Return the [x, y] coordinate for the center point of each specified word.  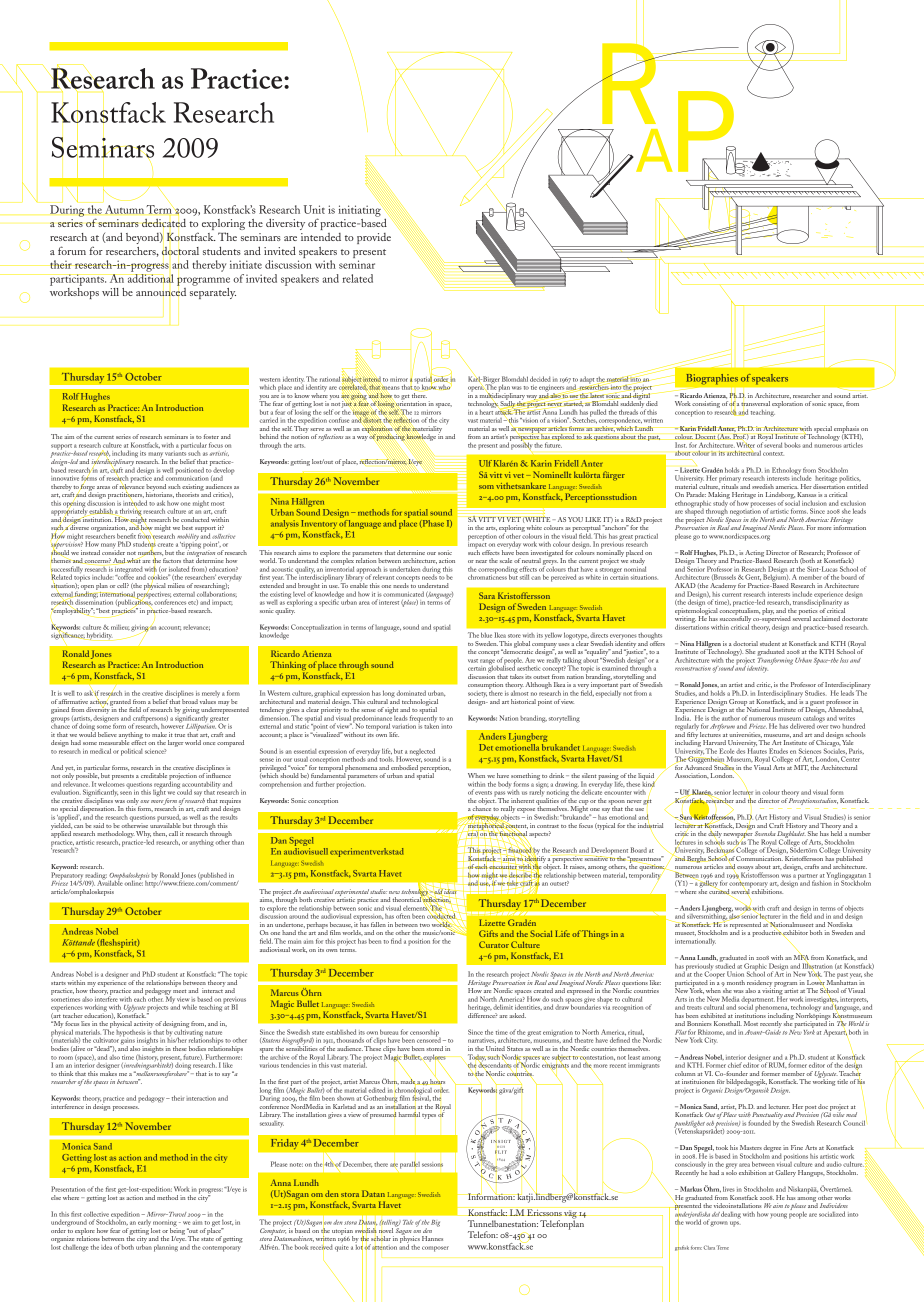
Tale [408, 1222]
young [778, 1216]
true [180, 735]
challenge [75, 1248]
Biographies [712, 379]
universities [745, 735]
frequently [423, 719]
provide [374, 238]
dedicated [164, 223]
